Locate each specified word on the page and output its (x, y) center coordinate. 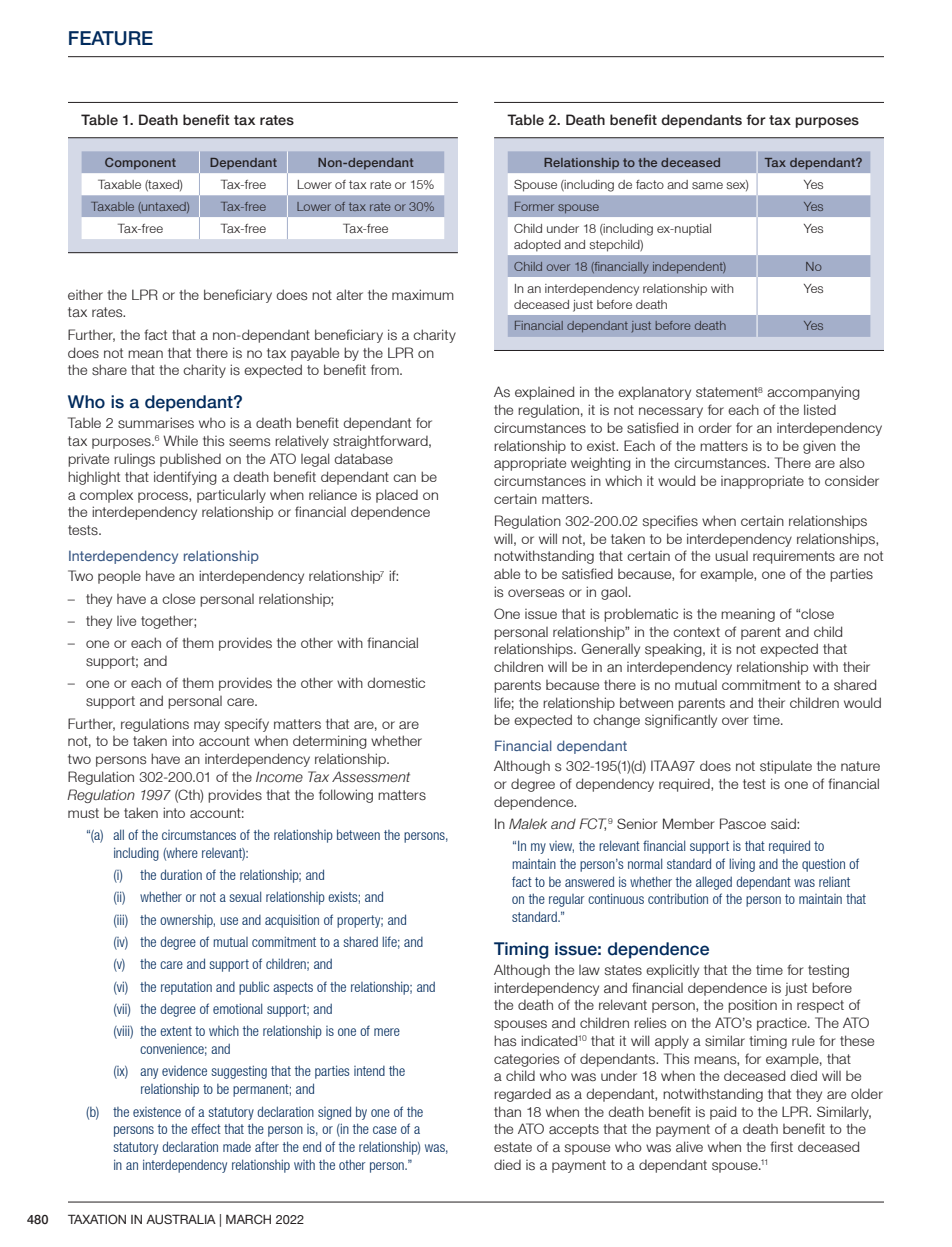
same (707, 185)
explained (544, 393)
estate (513, 1147)
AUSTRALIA (181, 1219)
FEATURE (111, 38)
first (781, 1147)
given (819, 447)
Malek (528, 824)
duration (181, 874)
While (180, 440)
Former (534, 206)
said (784, 823)
